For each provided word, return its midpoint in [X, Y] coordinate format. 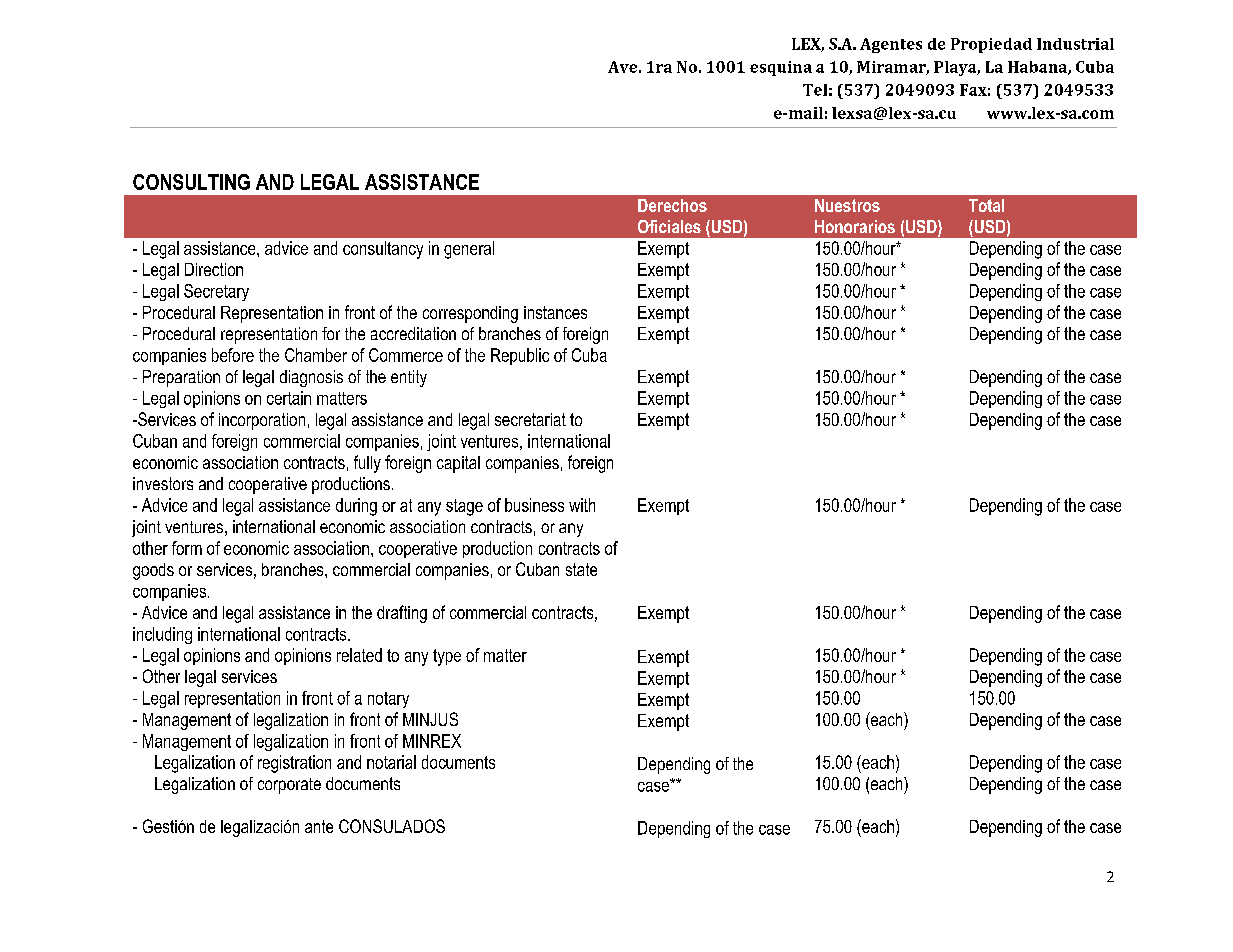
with [582, 505]
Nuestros [847, 205]
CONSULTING [191, 182]
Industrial [1075, 44]
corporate [289, 786]
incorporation [262, 421]
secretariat [530, 419]
